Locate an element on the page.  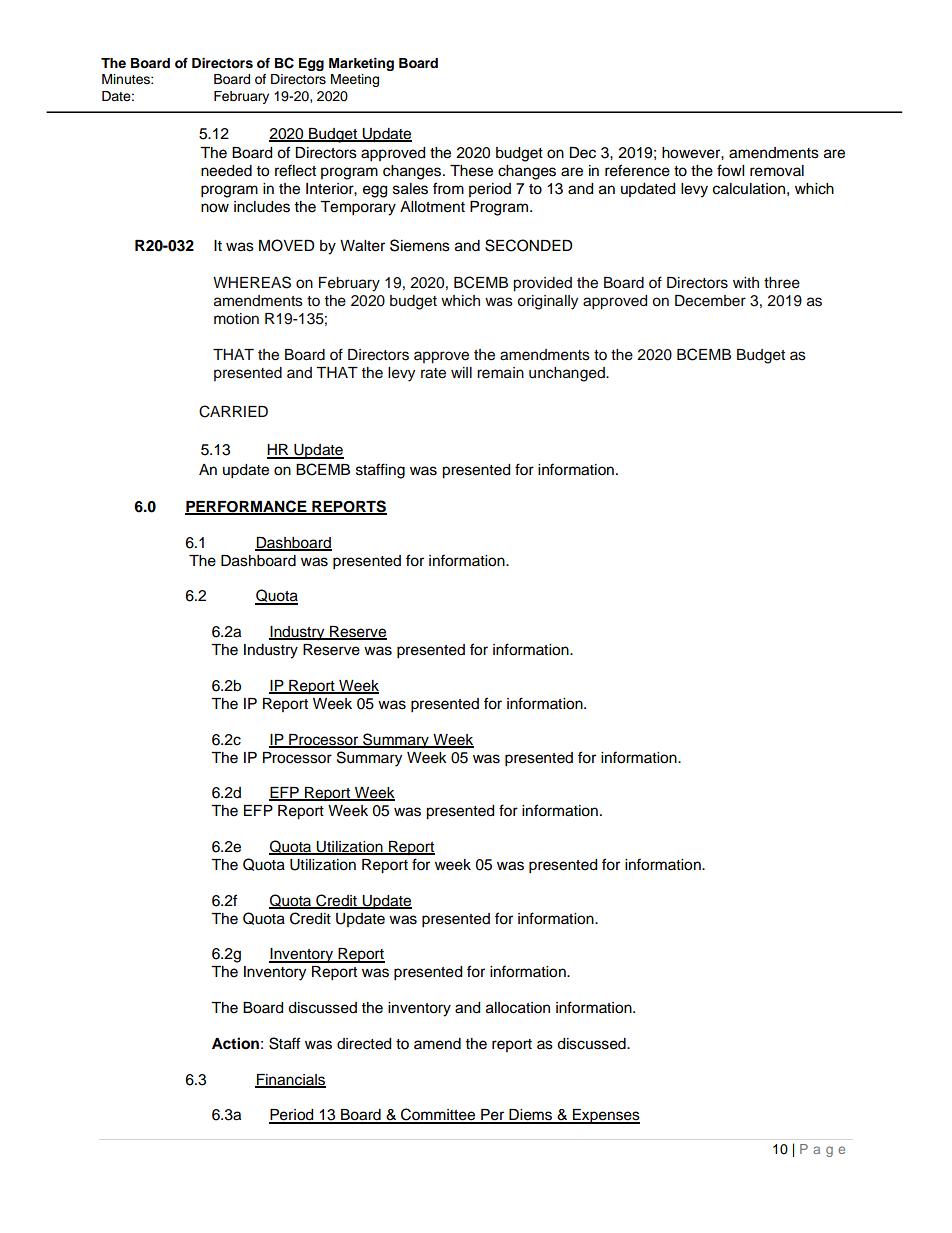
Financials is located at coordinates (290, 1081).
